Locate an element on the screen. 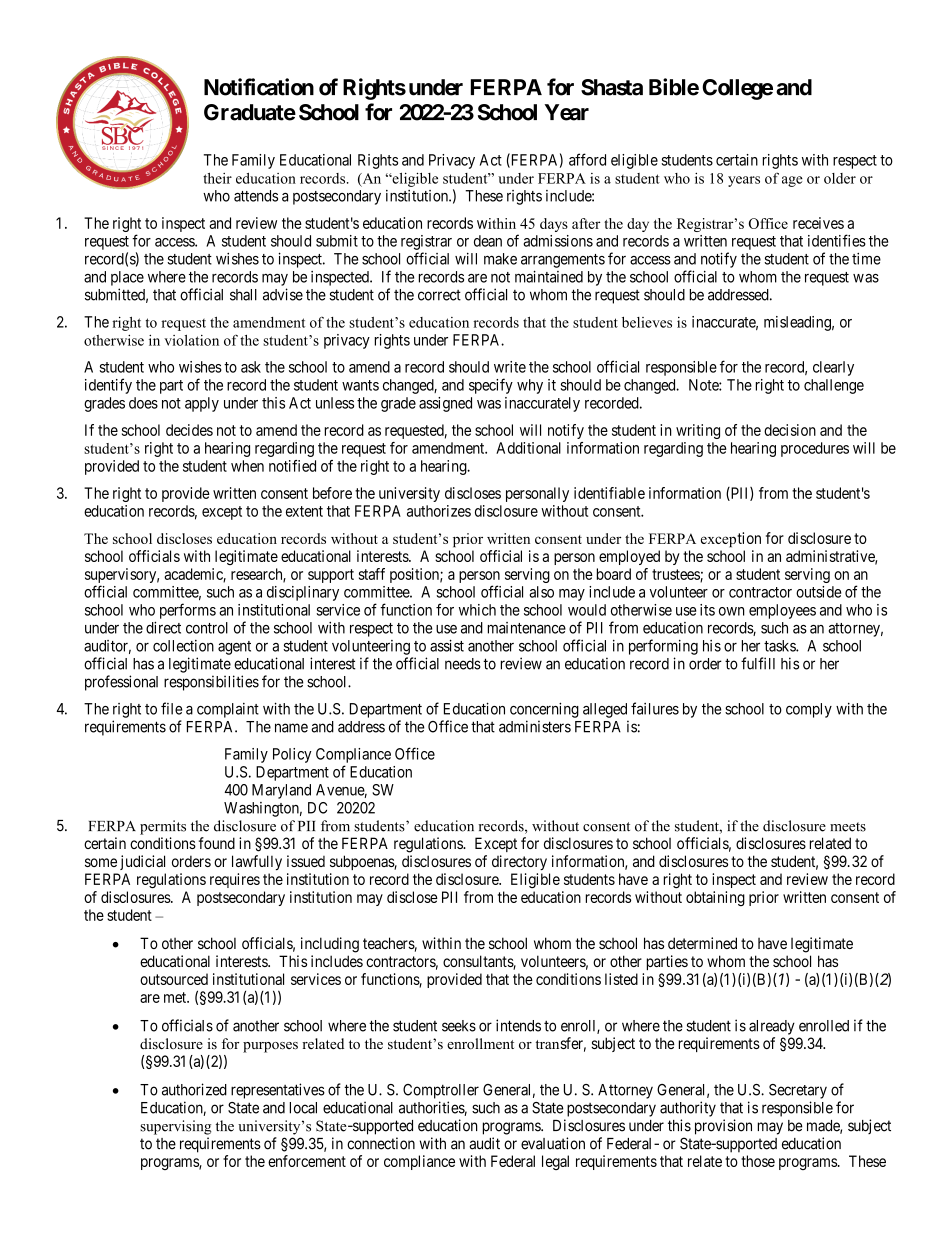  those is located at coordinates (758, 1161).
